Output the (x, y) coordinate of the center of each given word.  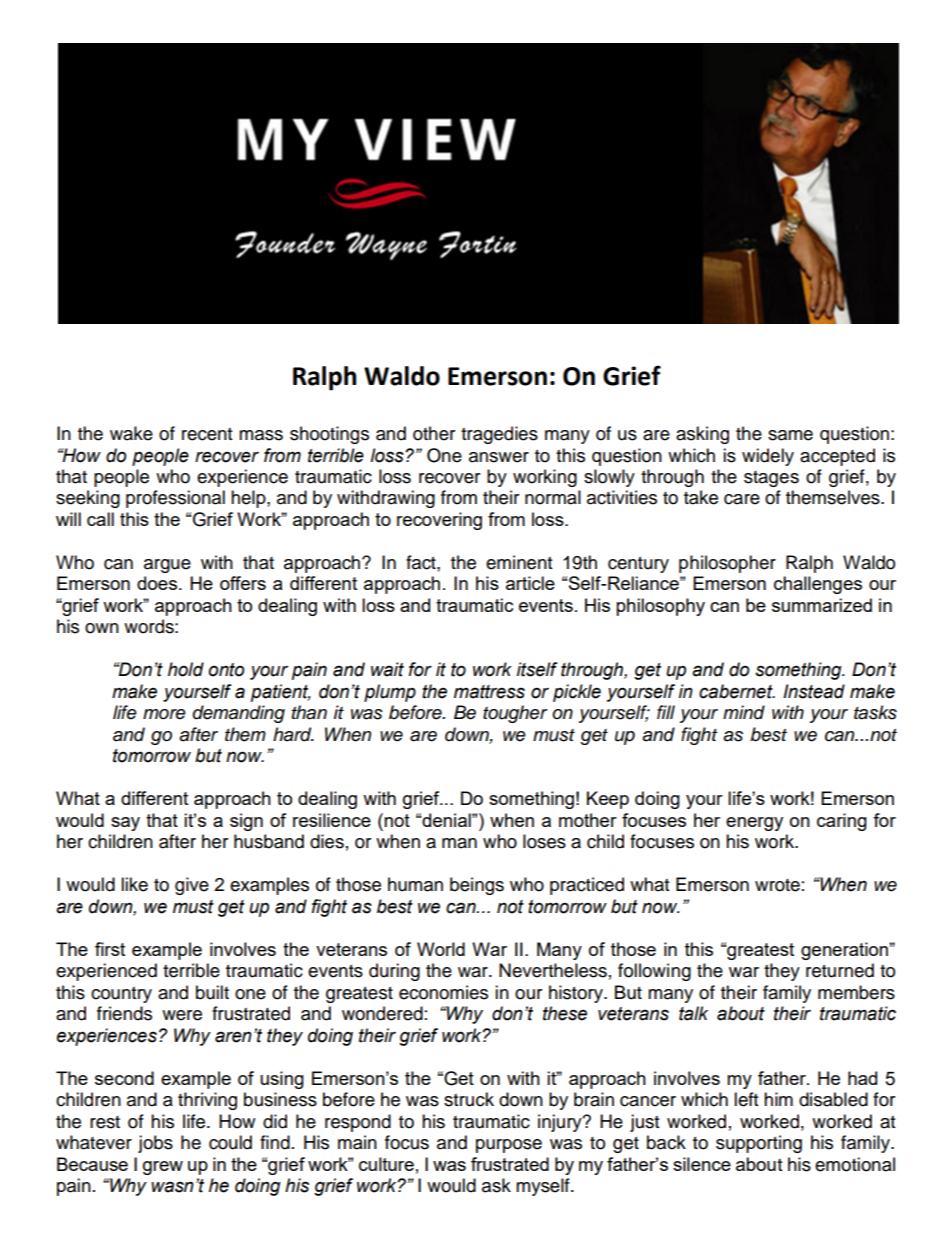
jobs (155, 1144)
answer (499, 457)
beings (477, 886)
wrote (777, 885)
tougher (515, 714)
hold (186, 669)
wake (131, 433)
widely (768, 457)
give (192, 886)
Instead (814, 691)
